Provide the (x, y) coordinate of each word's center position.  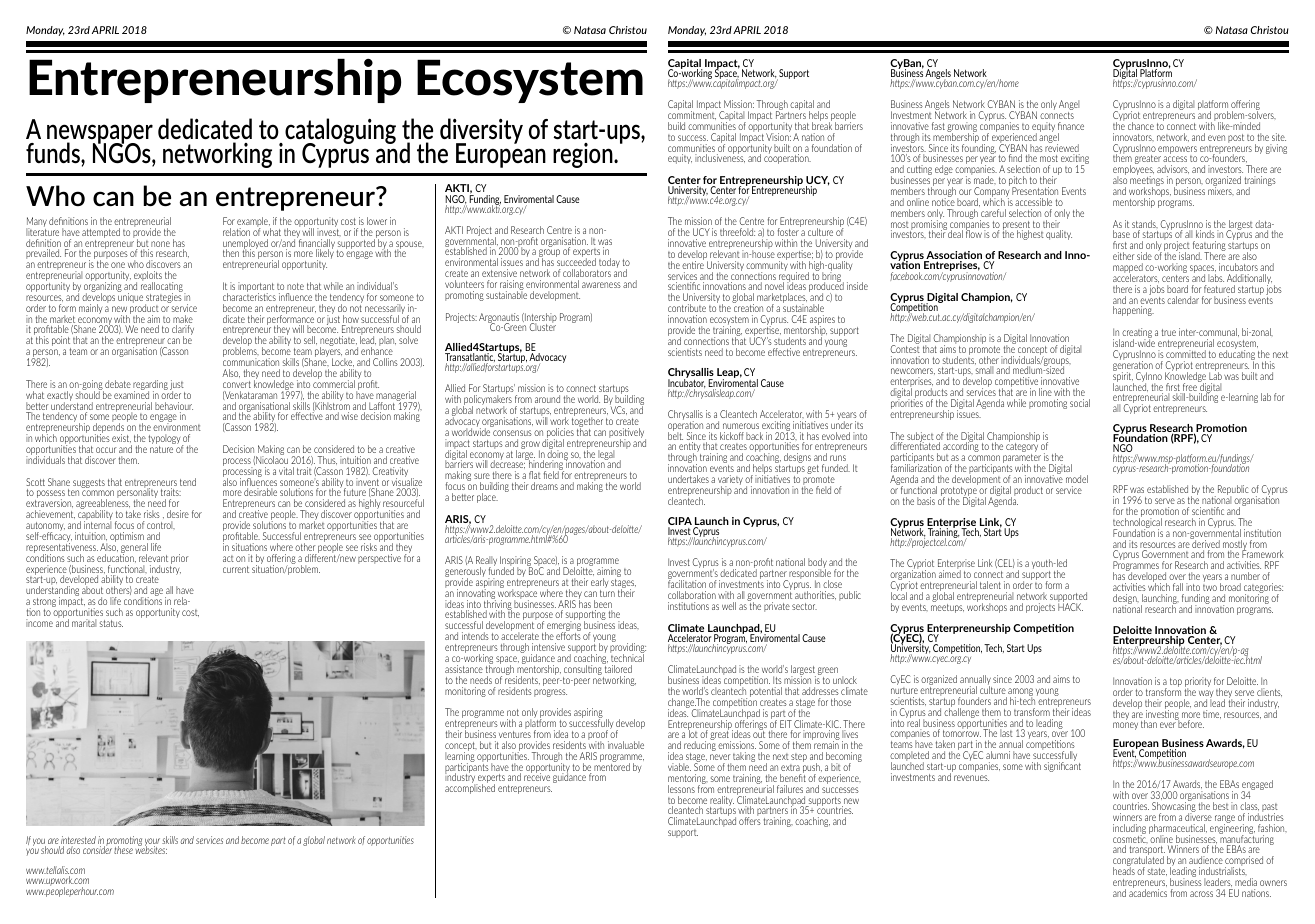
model (1077, 479)
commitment (692, 114)
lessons (681, 789)
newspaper (100, 135)
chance (1141, 126)
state (1157, 872)
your (152, 843)
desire (178, 514)
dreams (544, 486)
